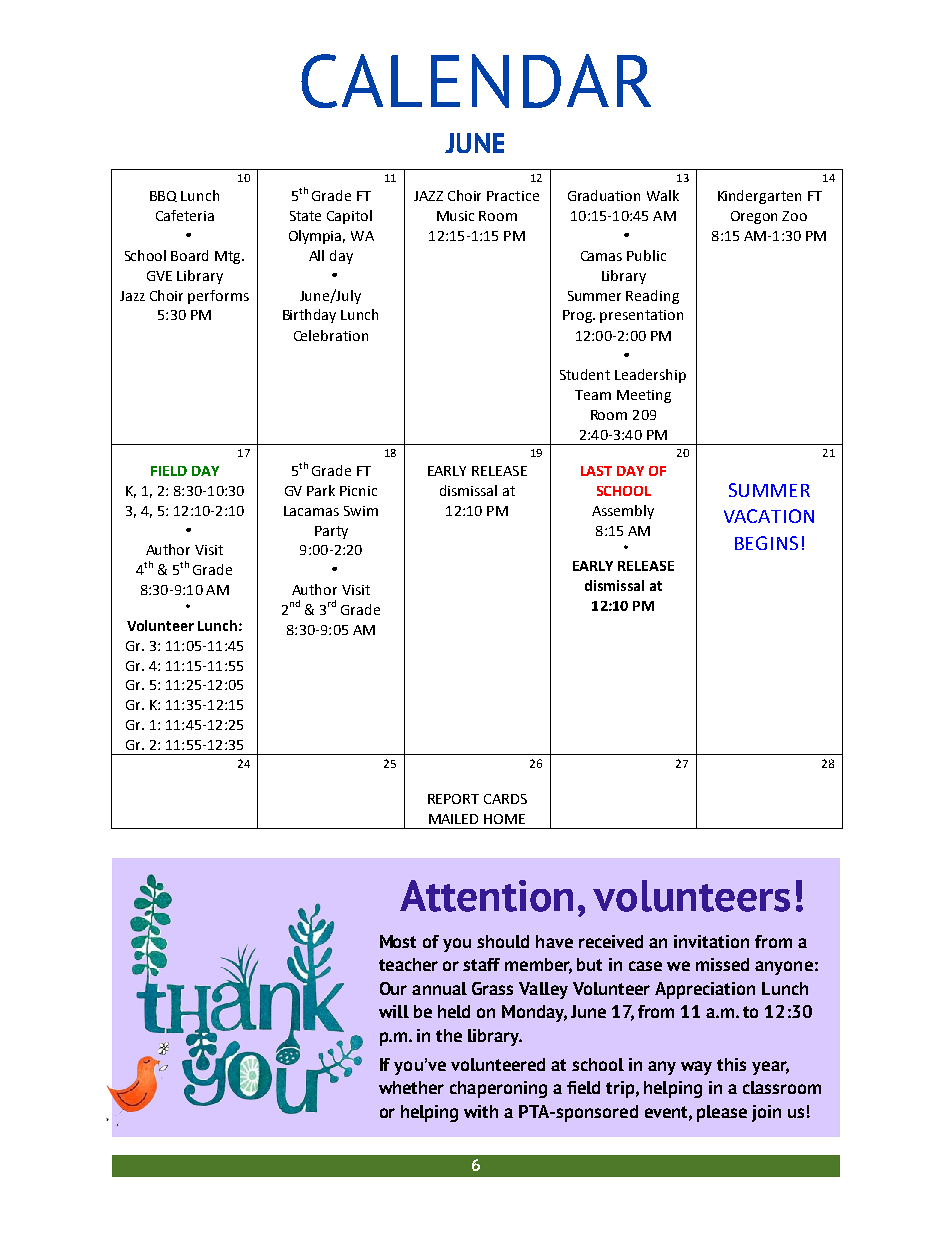  What do you see at coordinates (769, 516) in the screenshot?
I see `VACATION` at bounding box center [769, 516].
